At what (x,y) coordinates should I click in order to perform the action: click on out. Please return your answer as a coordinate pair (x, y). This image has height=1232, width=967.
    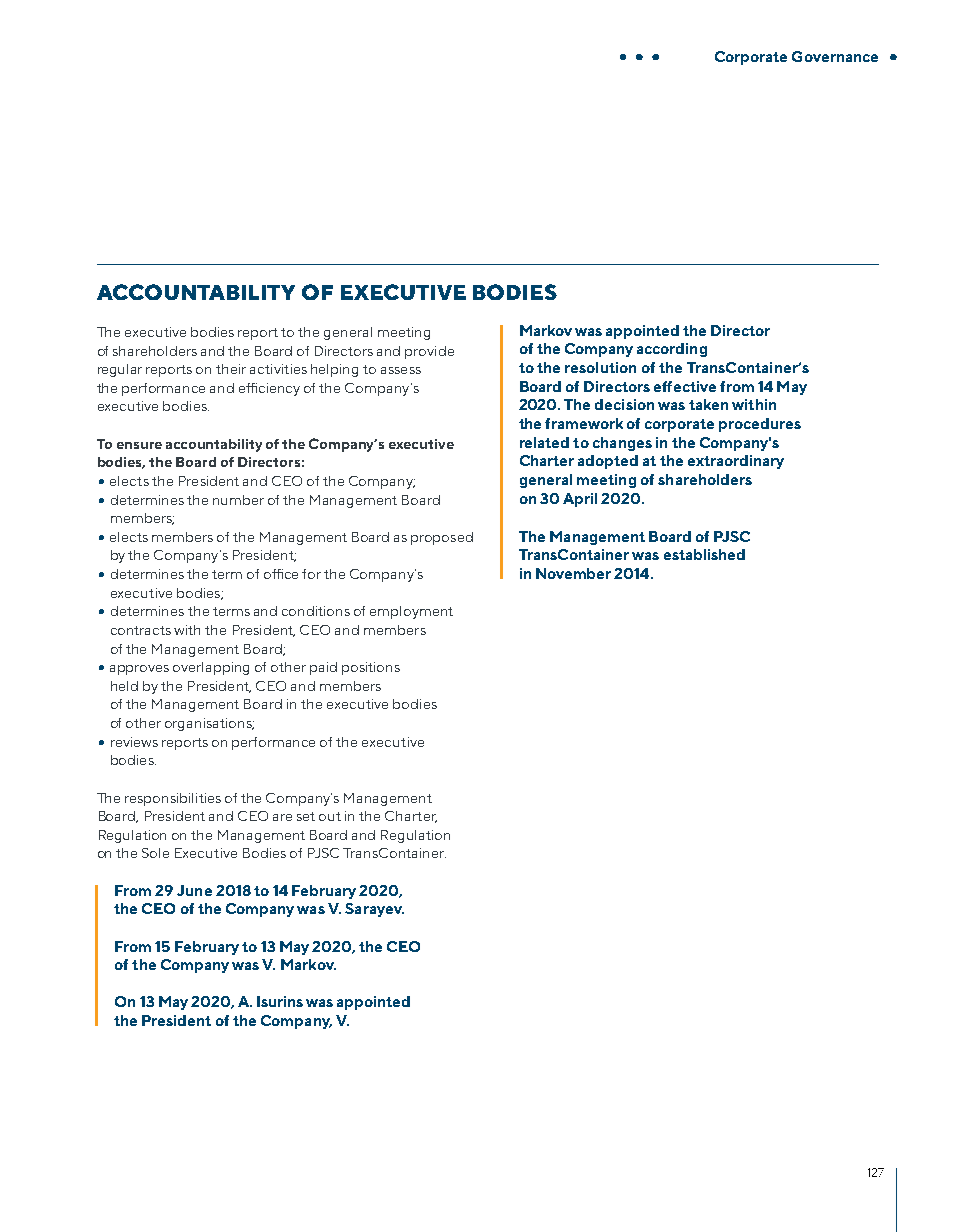
    Looking at the image, I should click on (330, 816).
